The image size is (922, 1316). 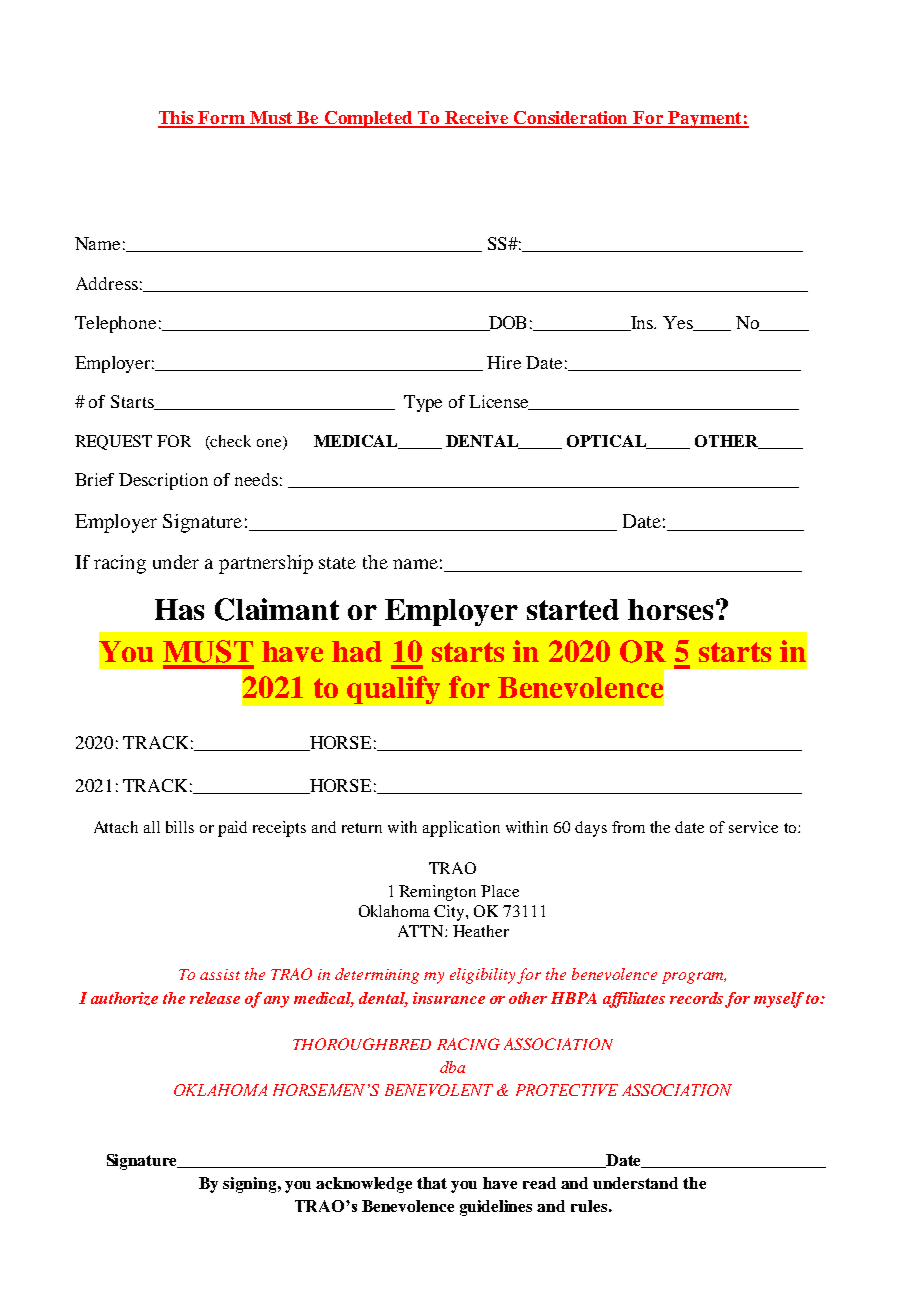 What do you see at coordinates (437, 893) in the image?
I see `Remington` at bounding box center [437, 893].
